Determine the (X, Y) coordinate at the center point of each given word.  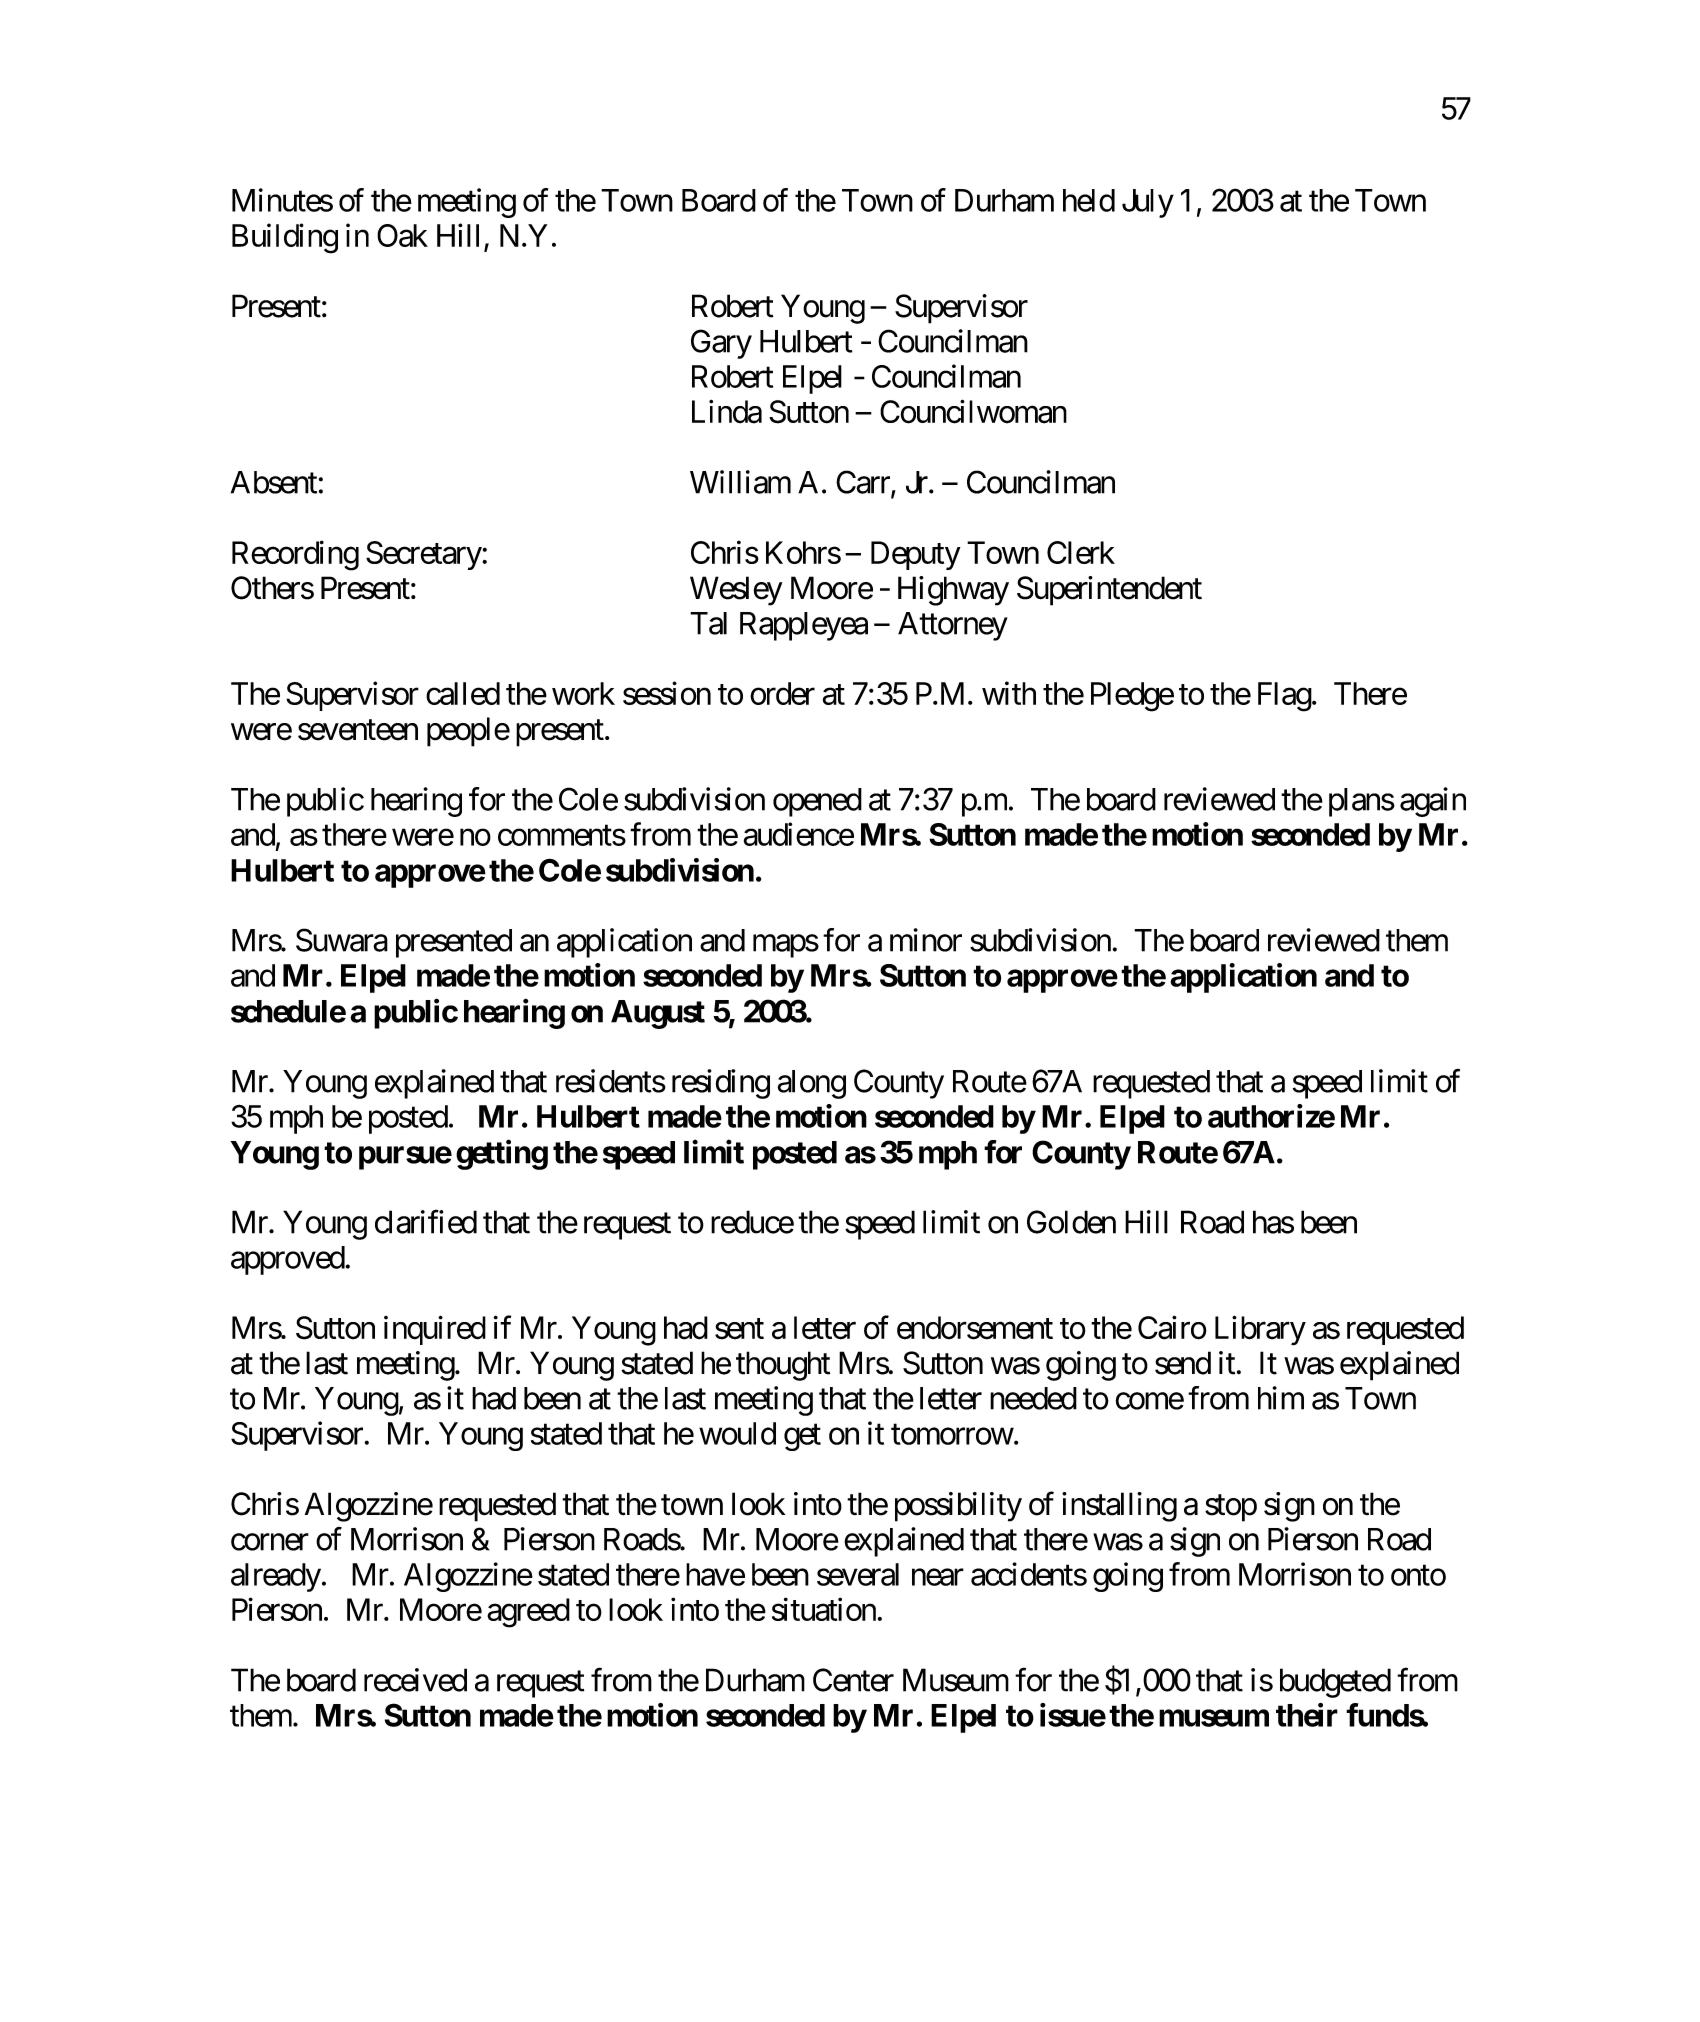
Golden (1071, 1222)
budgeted (1335, 1683)
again (1433, 802)
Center (853, 1680)
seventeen (358, 730)
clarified (426, 1222)
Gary (721, 344)
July (1148, 203)
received (415, 1680)
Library (1260, 1330)
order (782, 693)
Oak (402, 235)
